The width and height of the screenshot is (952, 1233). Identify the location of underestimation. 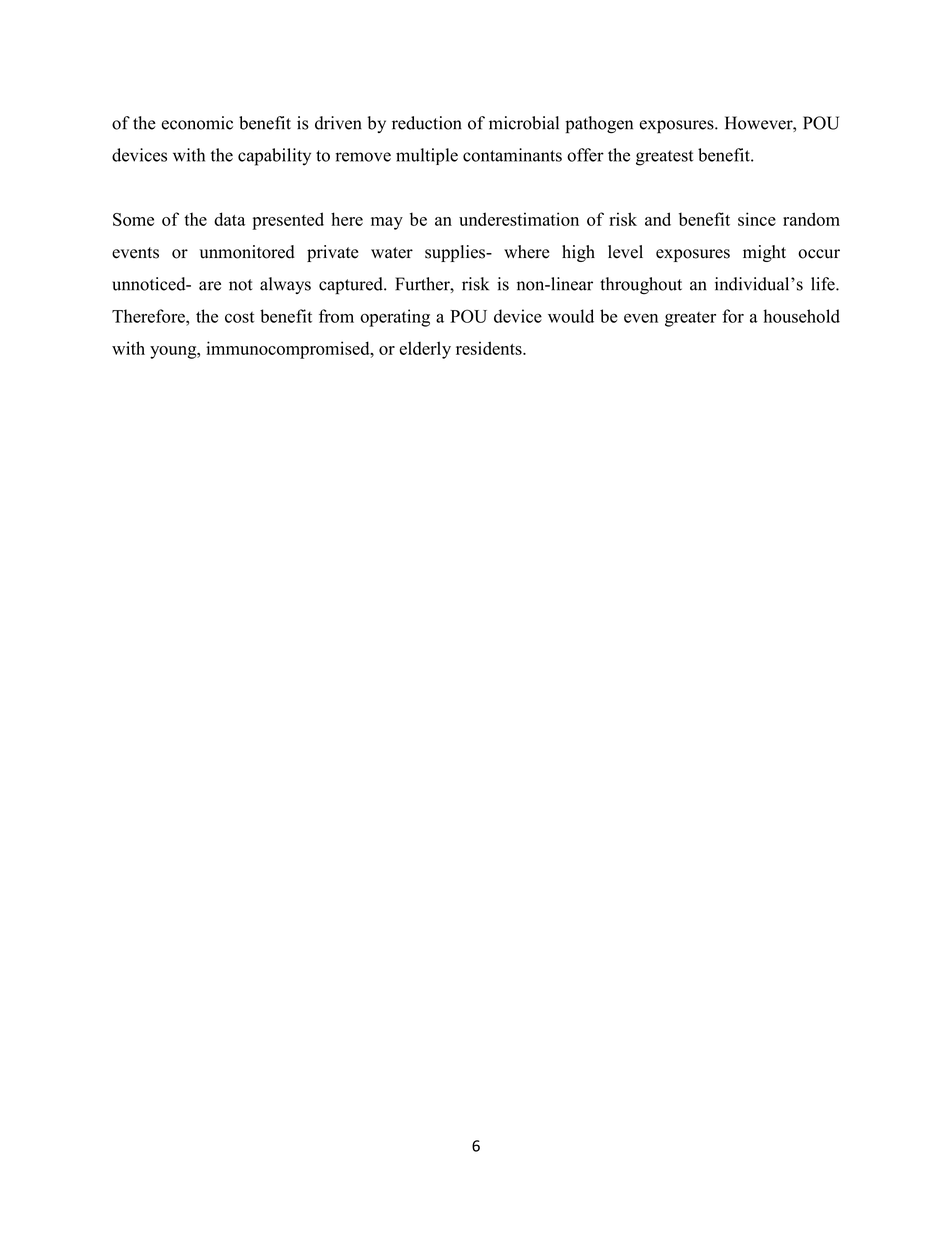
(519, 219).
